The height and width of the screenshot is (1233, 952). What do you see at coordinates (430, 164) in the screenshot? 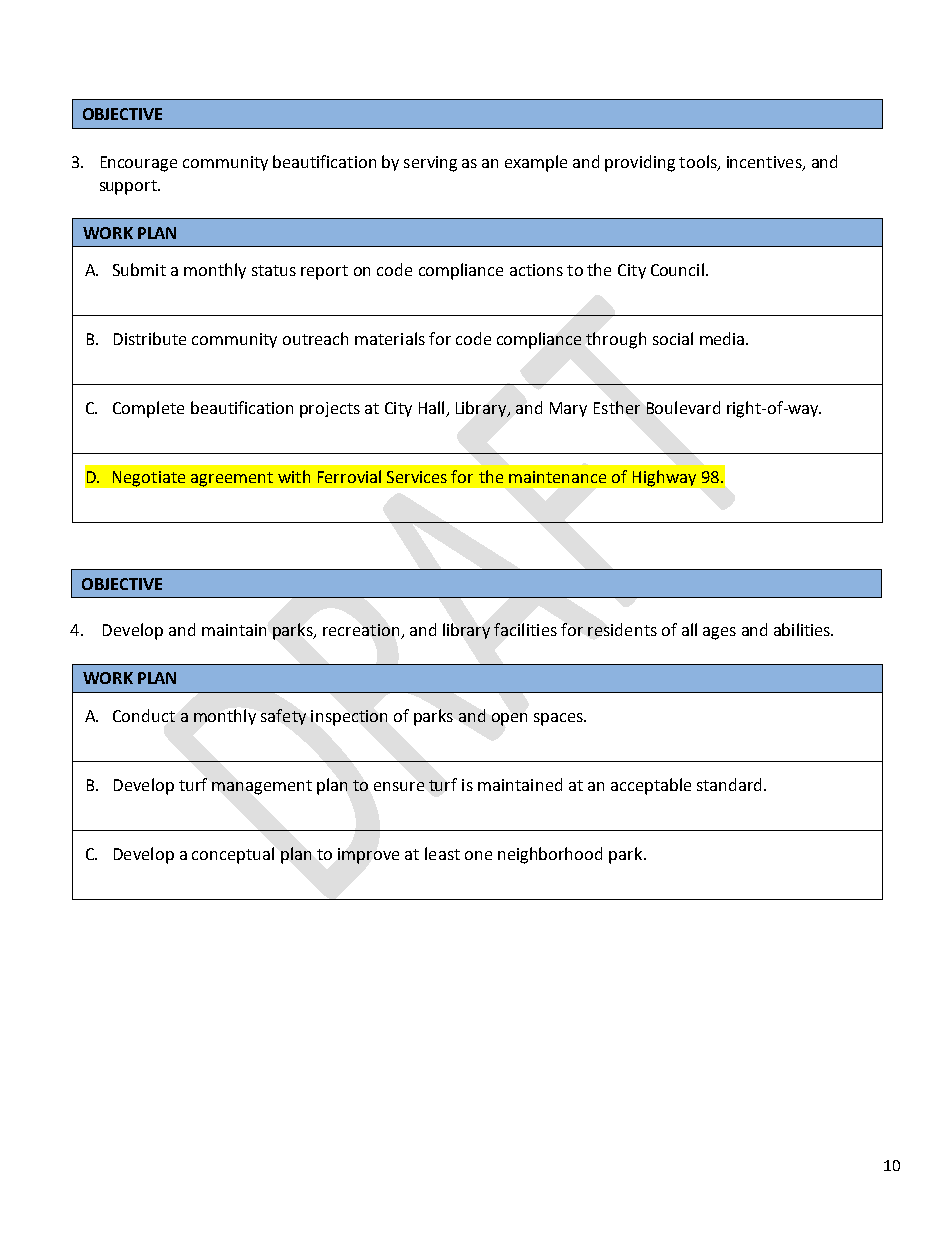
I see `serving` at bounding box center [430, 164].
